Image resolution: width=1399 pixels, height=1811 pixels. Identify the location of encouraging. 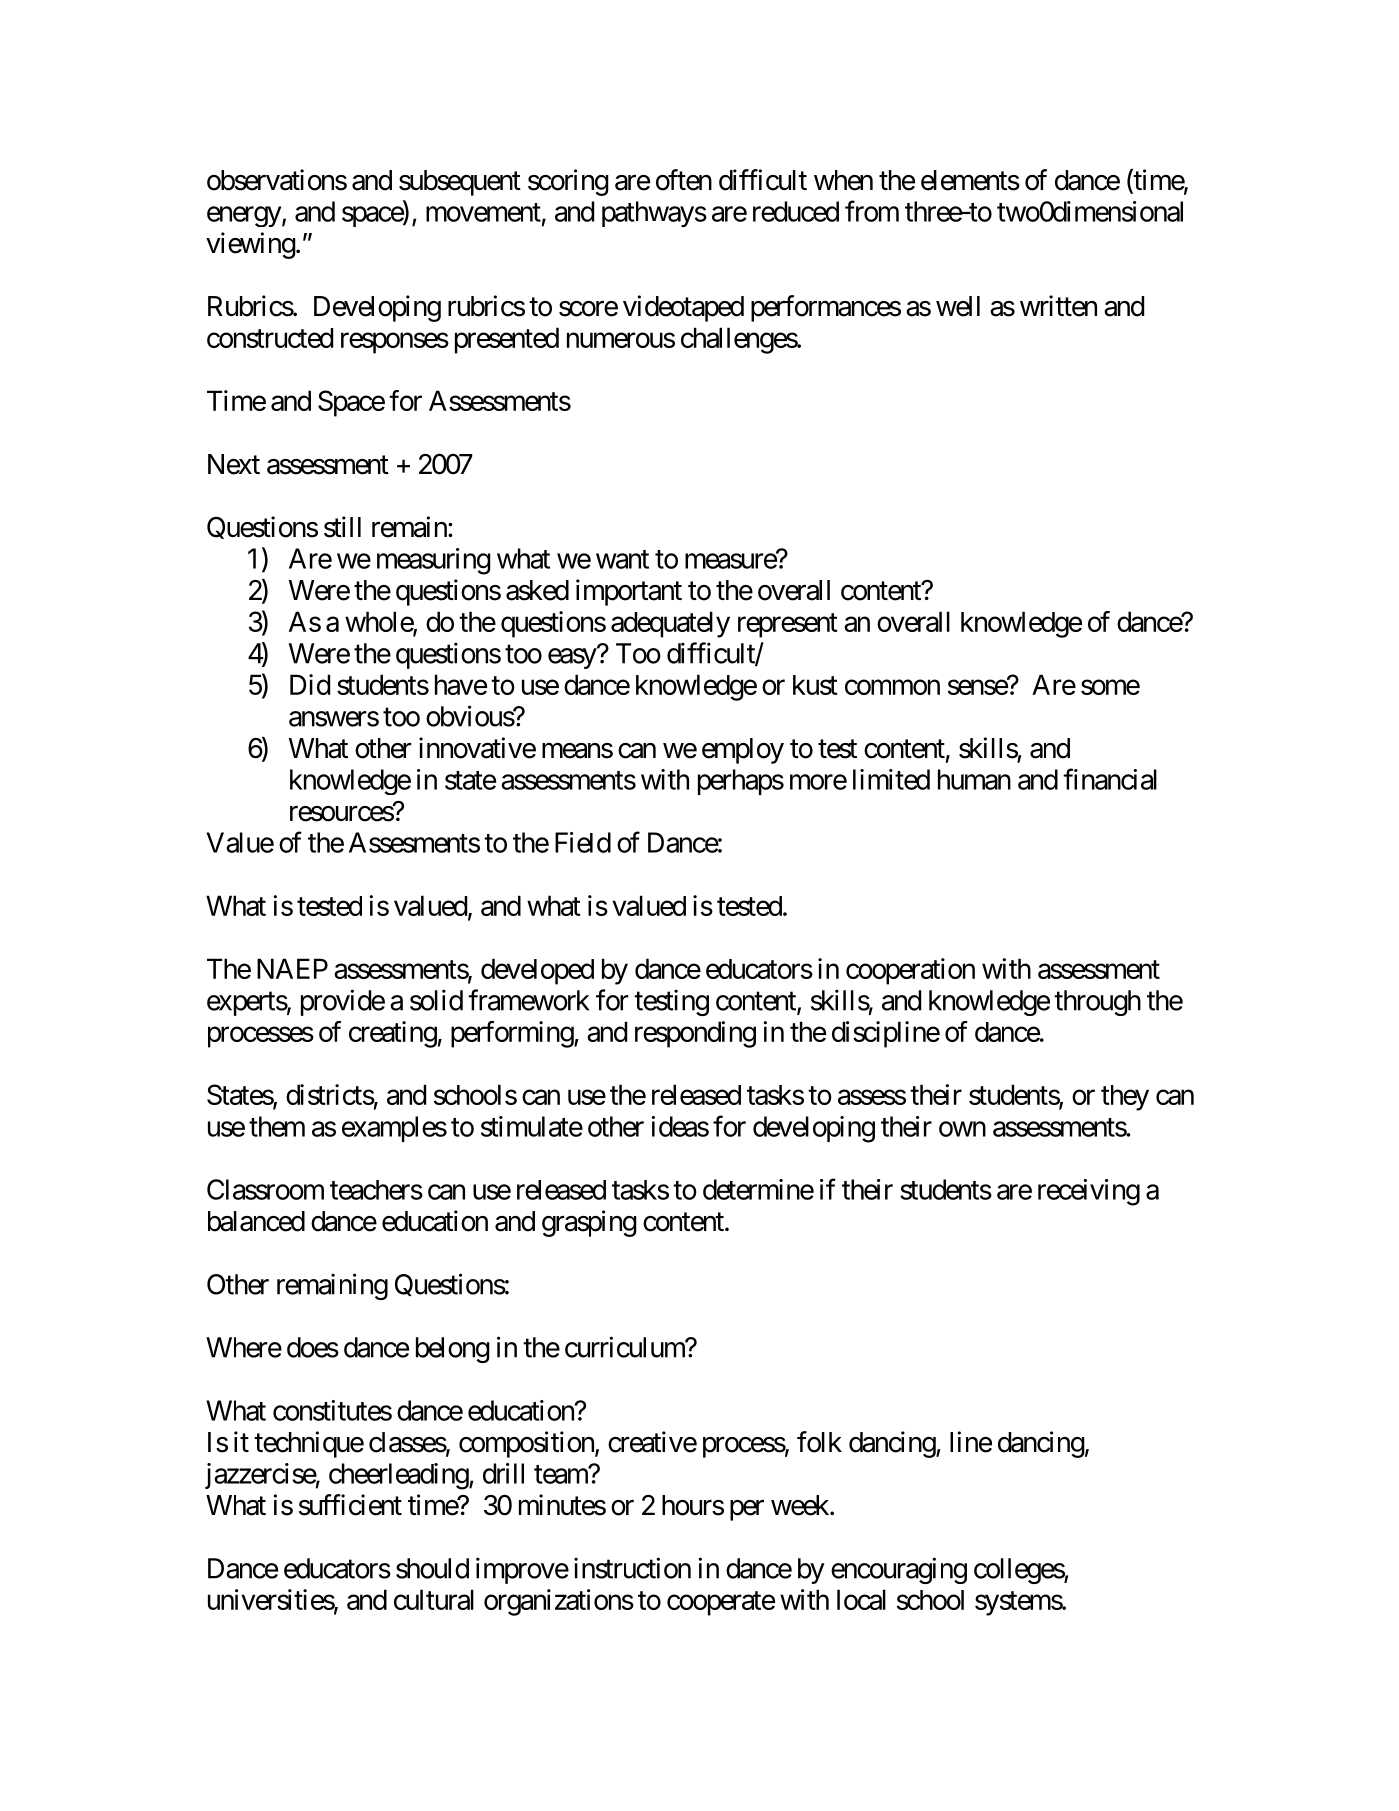
(899, 1570).
